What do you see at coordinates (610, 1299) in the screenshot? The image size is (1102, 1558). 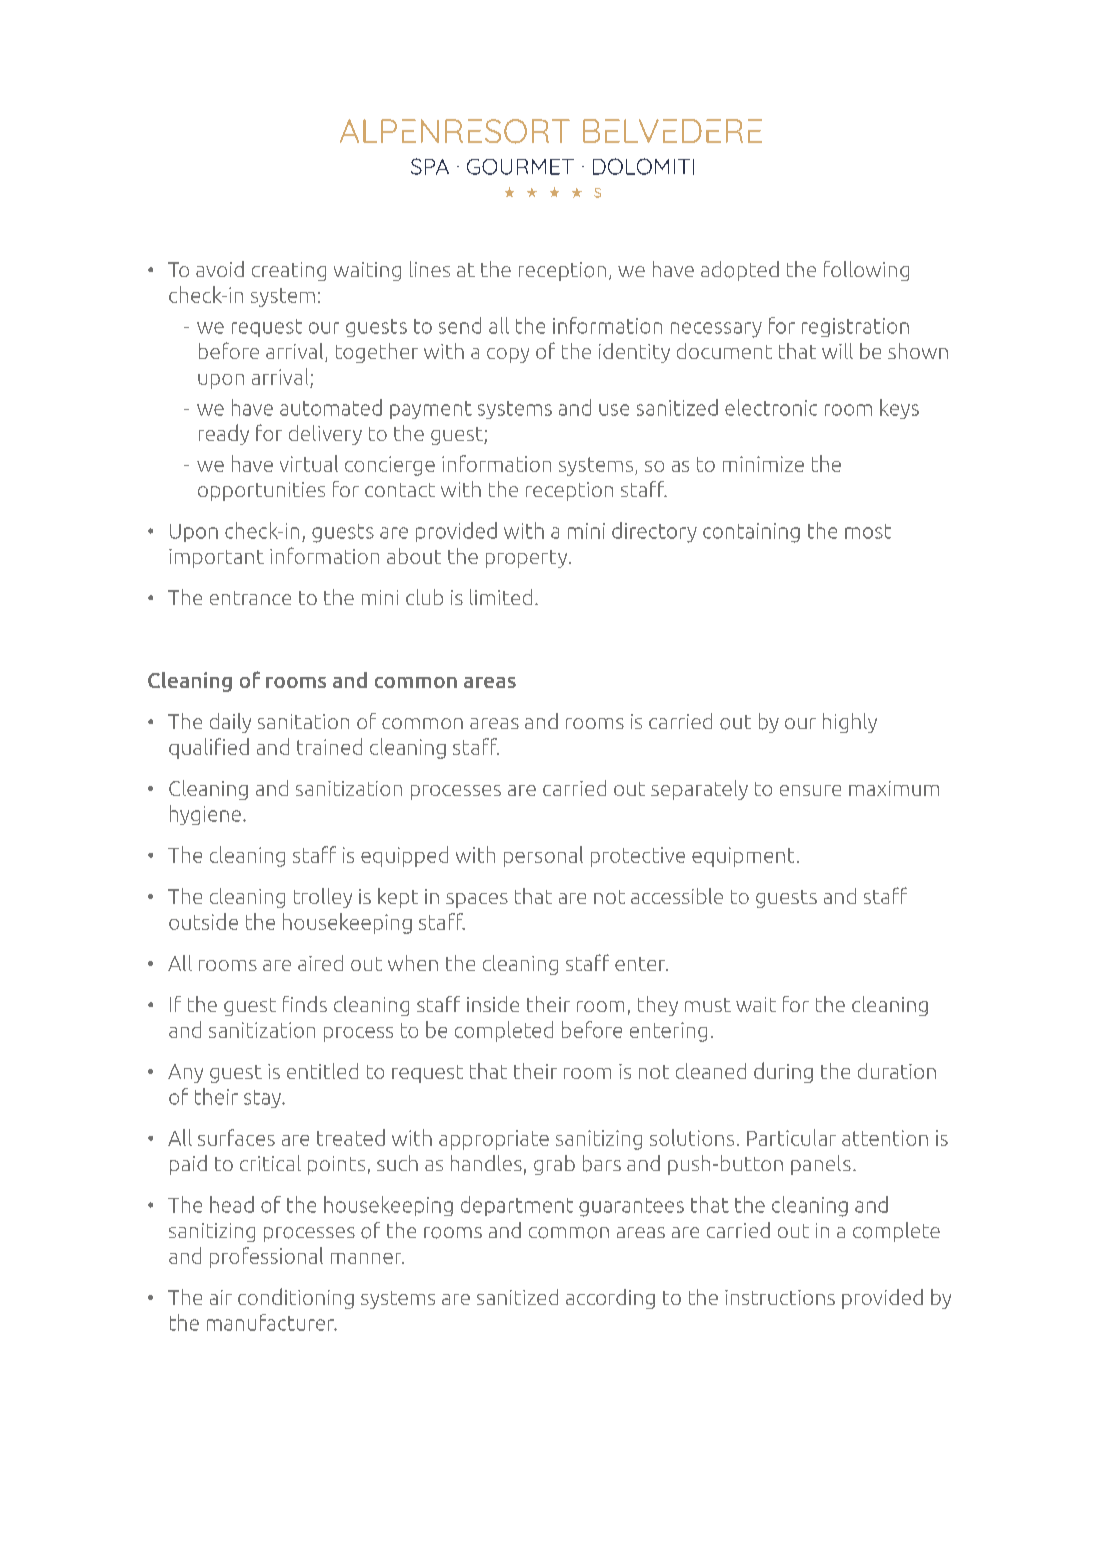 I see `according` at bounding box center [610, 1299].
